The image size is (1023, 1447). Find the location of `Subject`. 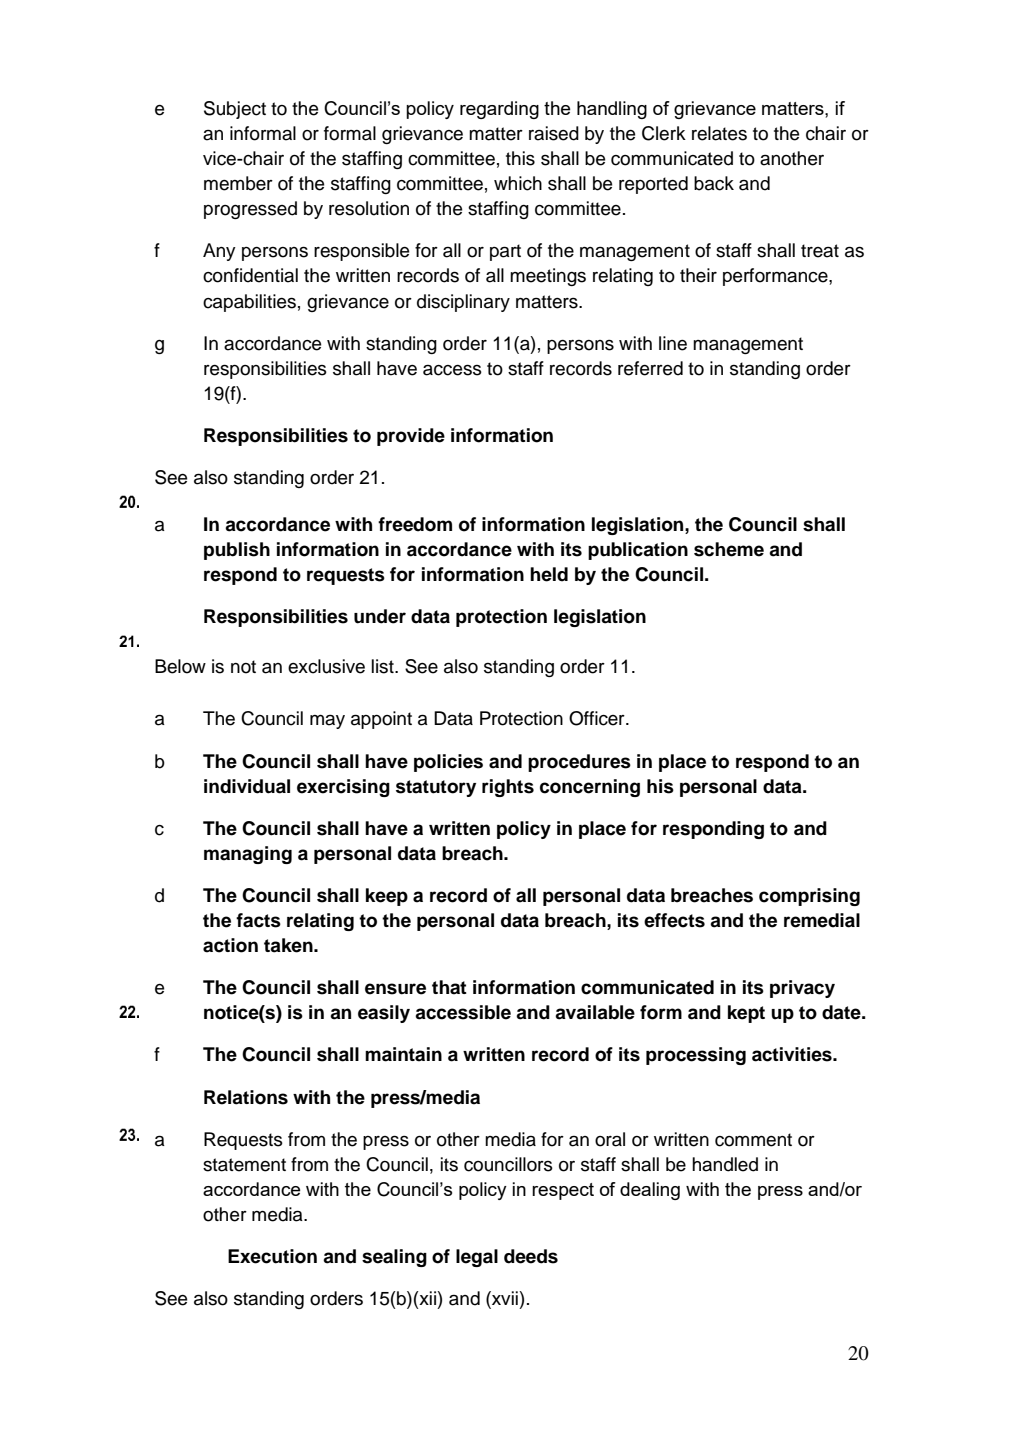

Subject is located at coordinates (235, 110).
